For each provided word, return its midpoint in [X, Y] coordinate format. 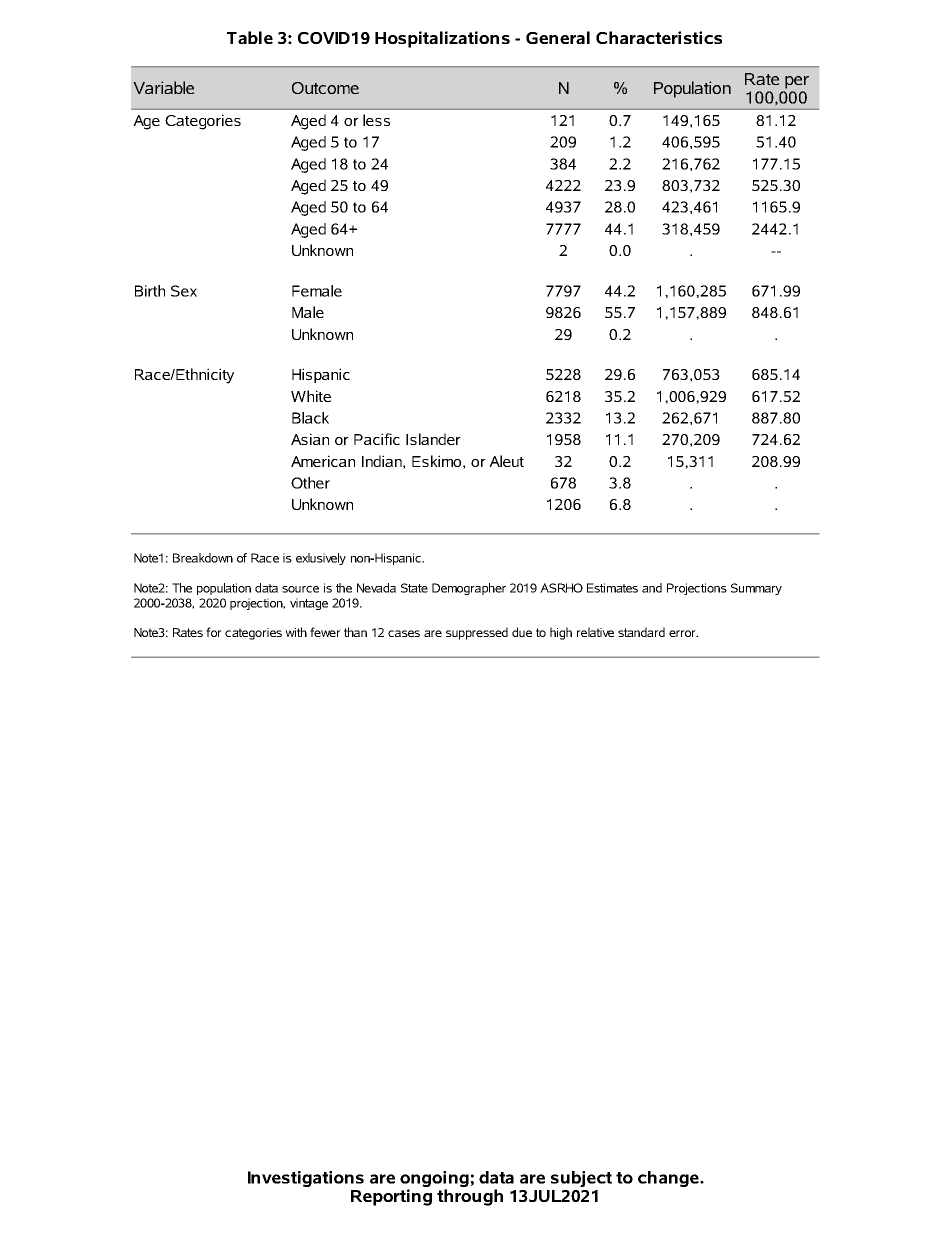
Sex [184, 291]
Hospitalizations [442, 39]
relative [595, 632]
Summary [756, 589]
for [214, 632]
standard [641, 632]
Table [250, 37]
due [522, 632]
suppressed [477, 633]
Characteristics [659, 37]
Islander [433, 439]
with [296, 632]
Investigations [306, 1179]
